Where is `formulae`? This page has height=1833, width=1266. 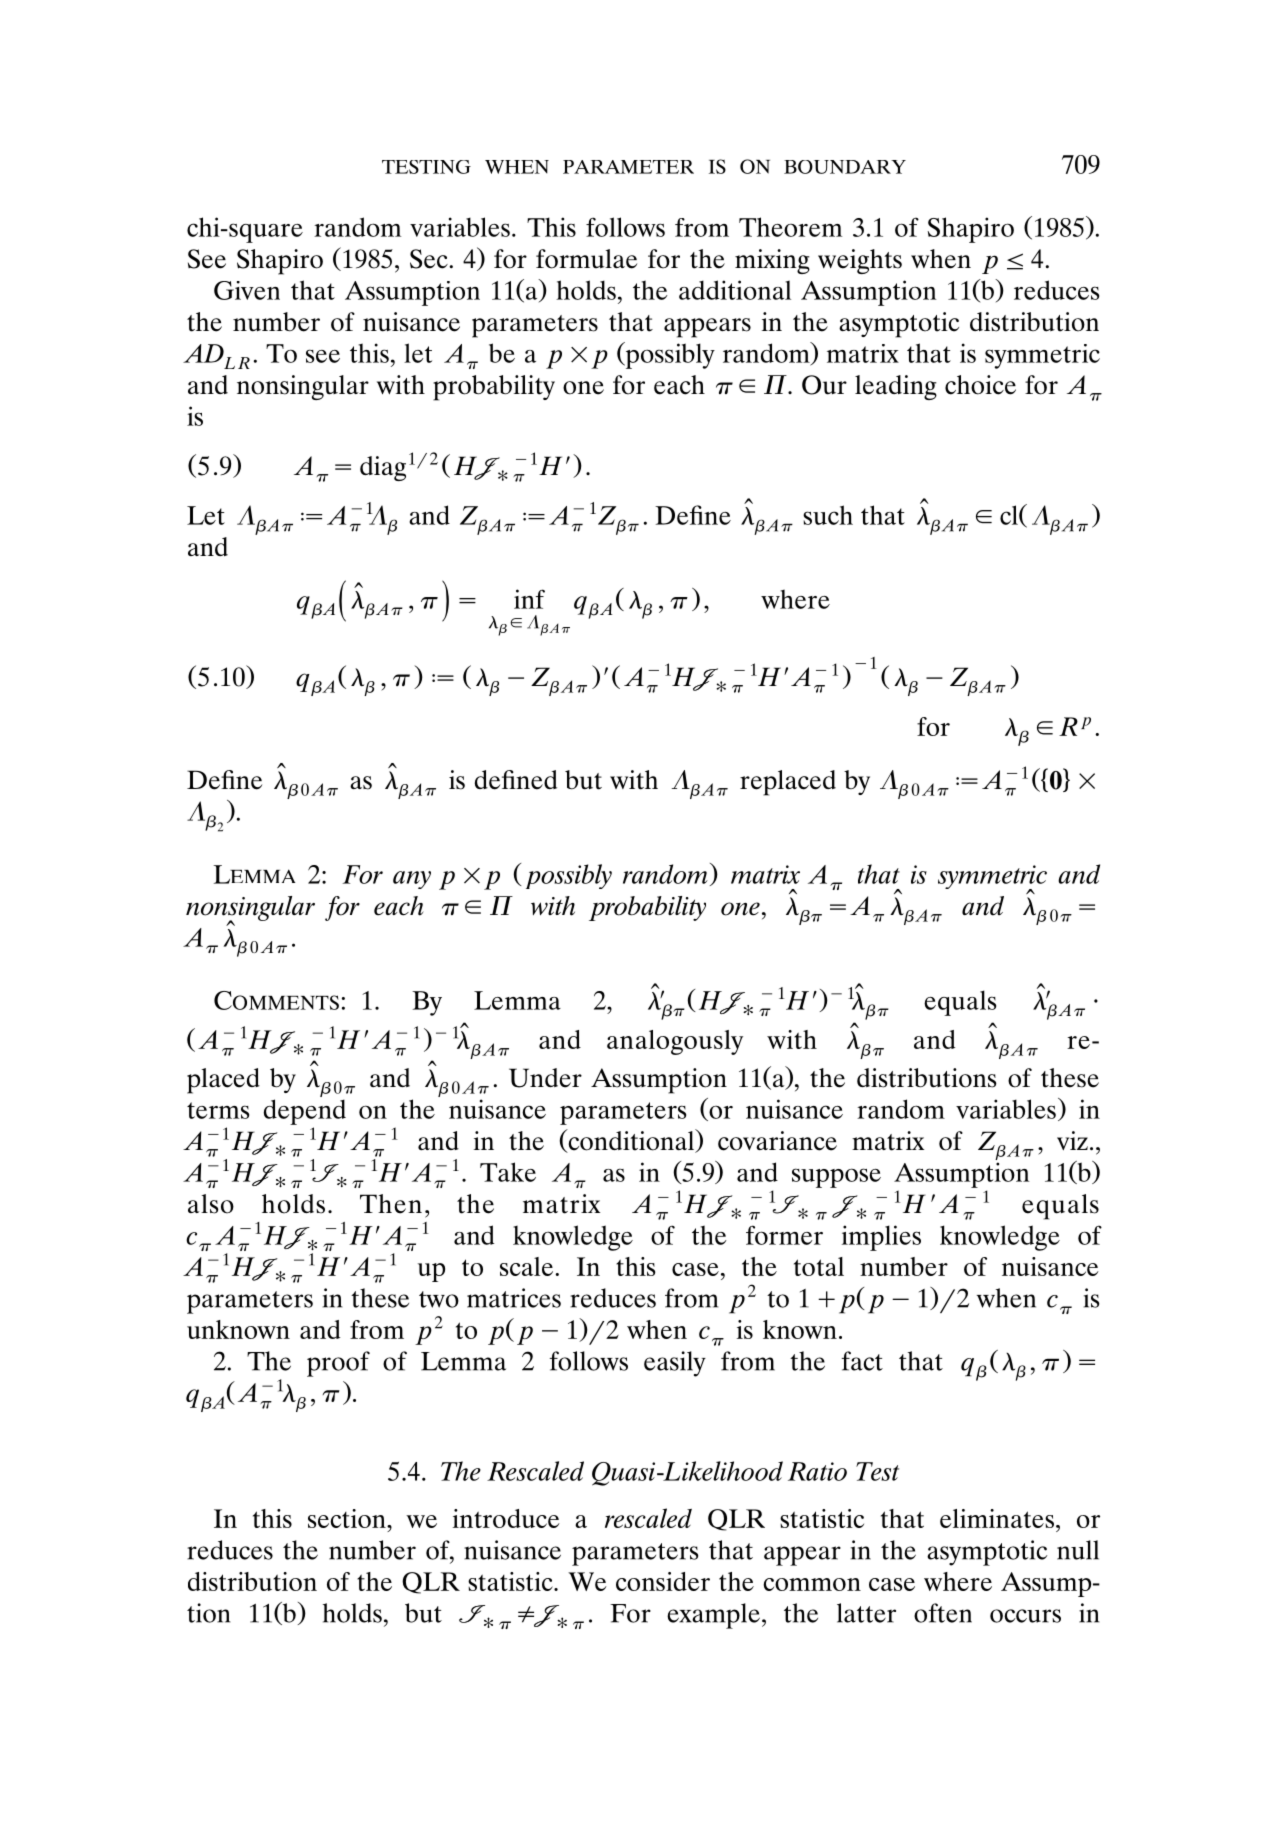
formulae is located at coordinates (586, 259).
